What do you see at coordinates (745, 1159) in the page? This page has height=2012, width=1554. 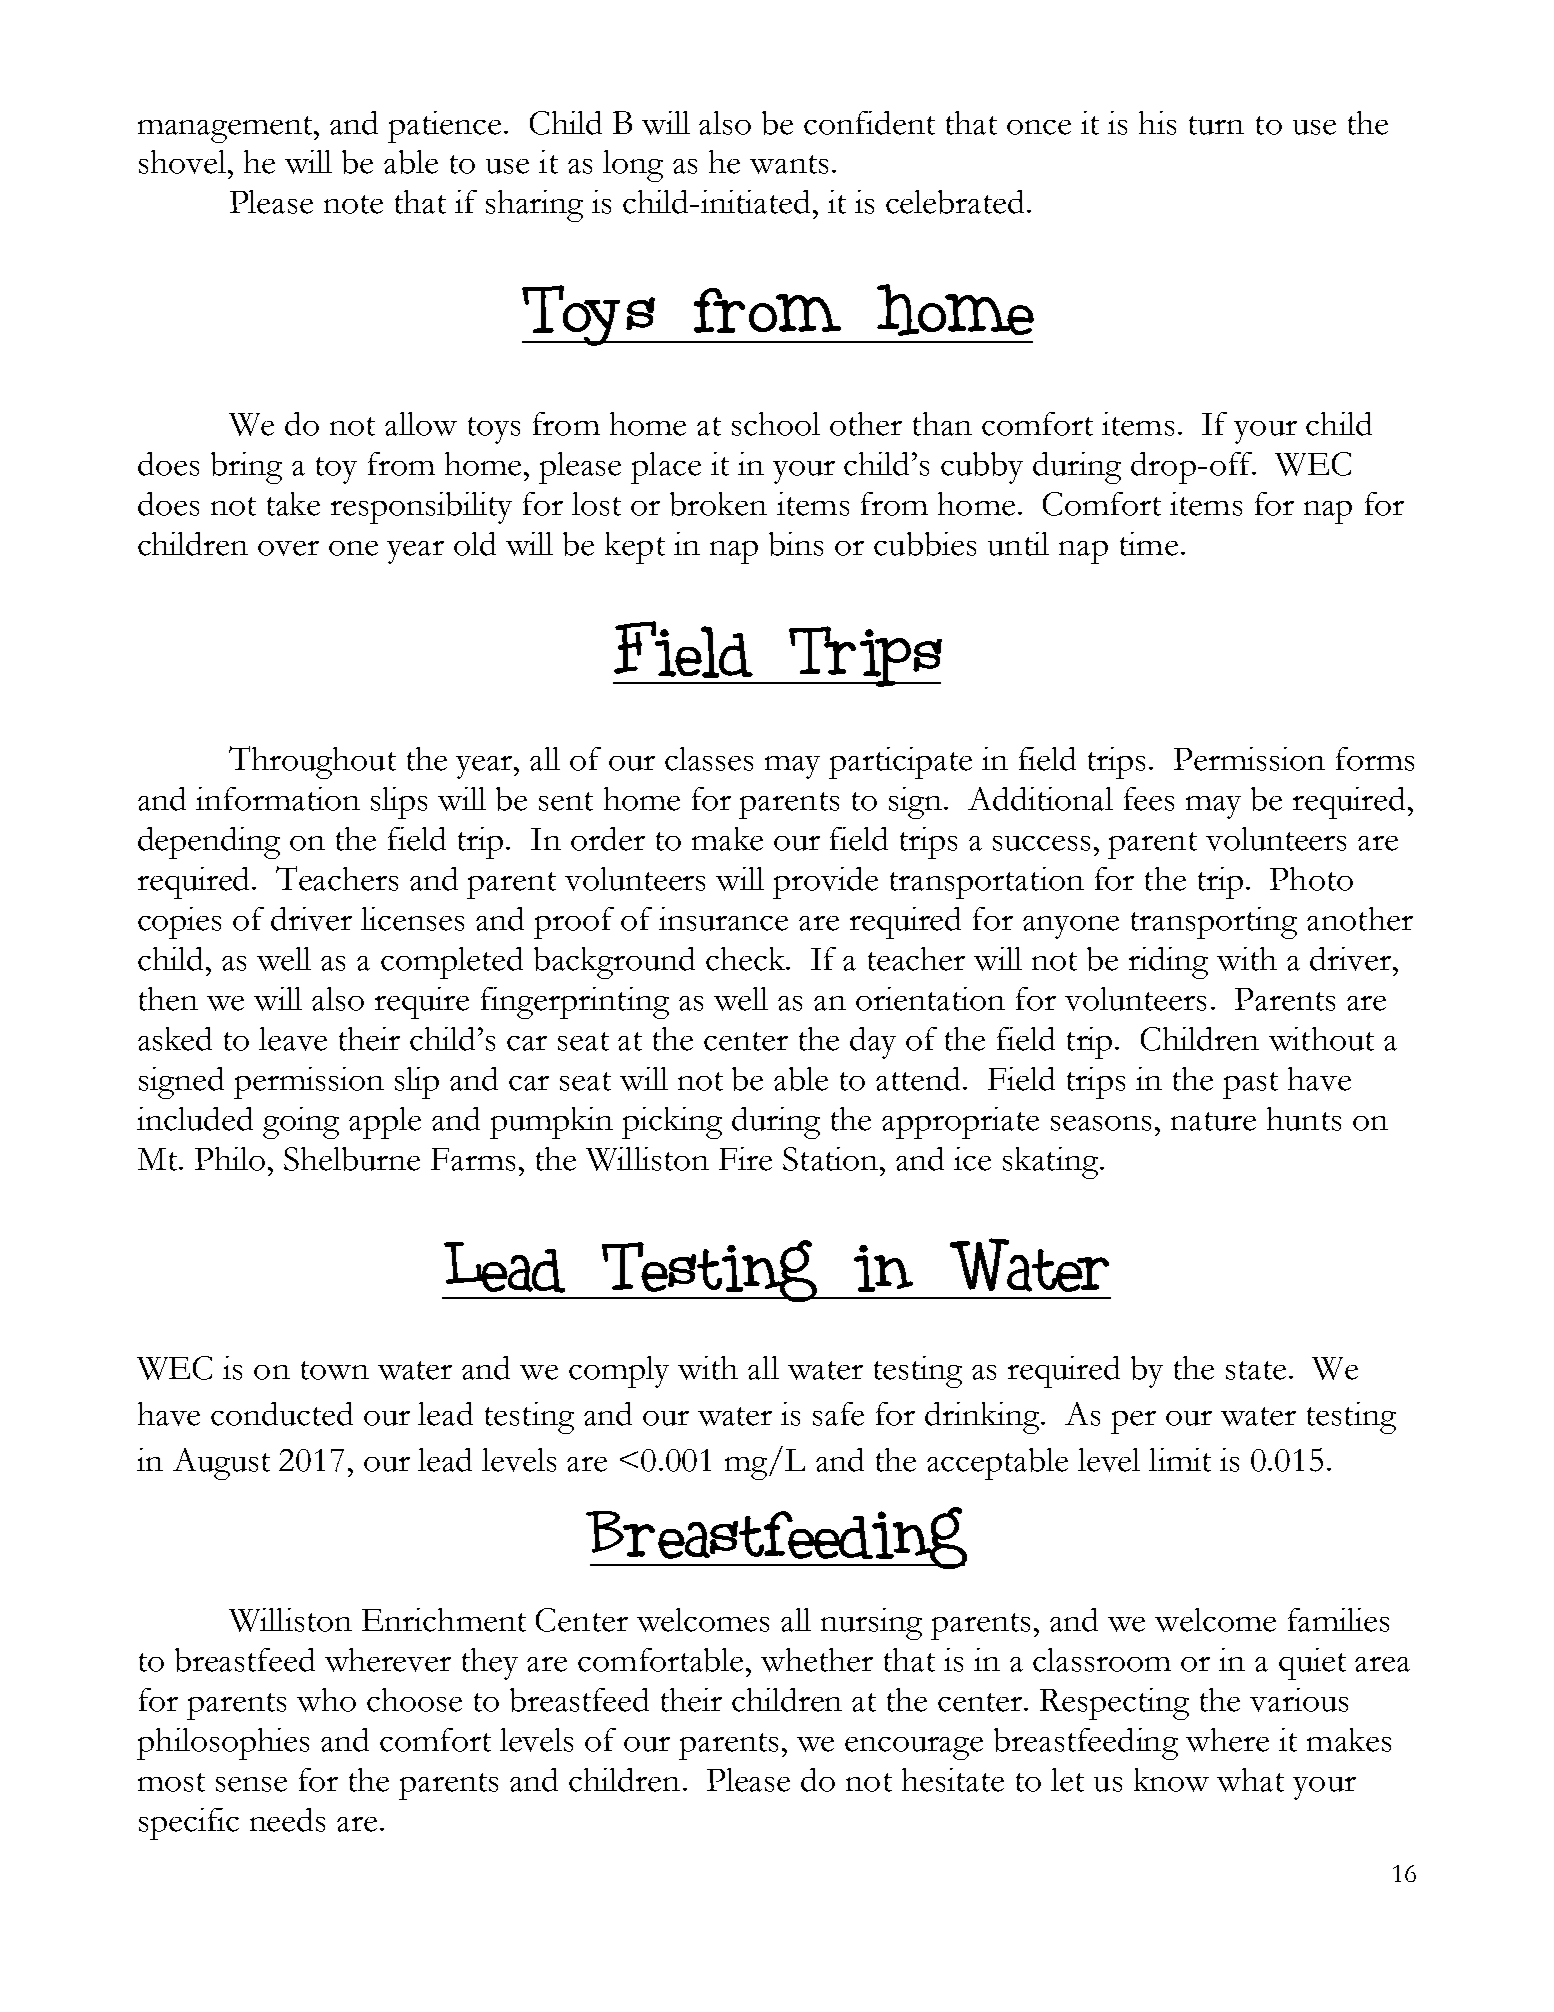 I see `Fire` at bounding box center [745, 1159].
